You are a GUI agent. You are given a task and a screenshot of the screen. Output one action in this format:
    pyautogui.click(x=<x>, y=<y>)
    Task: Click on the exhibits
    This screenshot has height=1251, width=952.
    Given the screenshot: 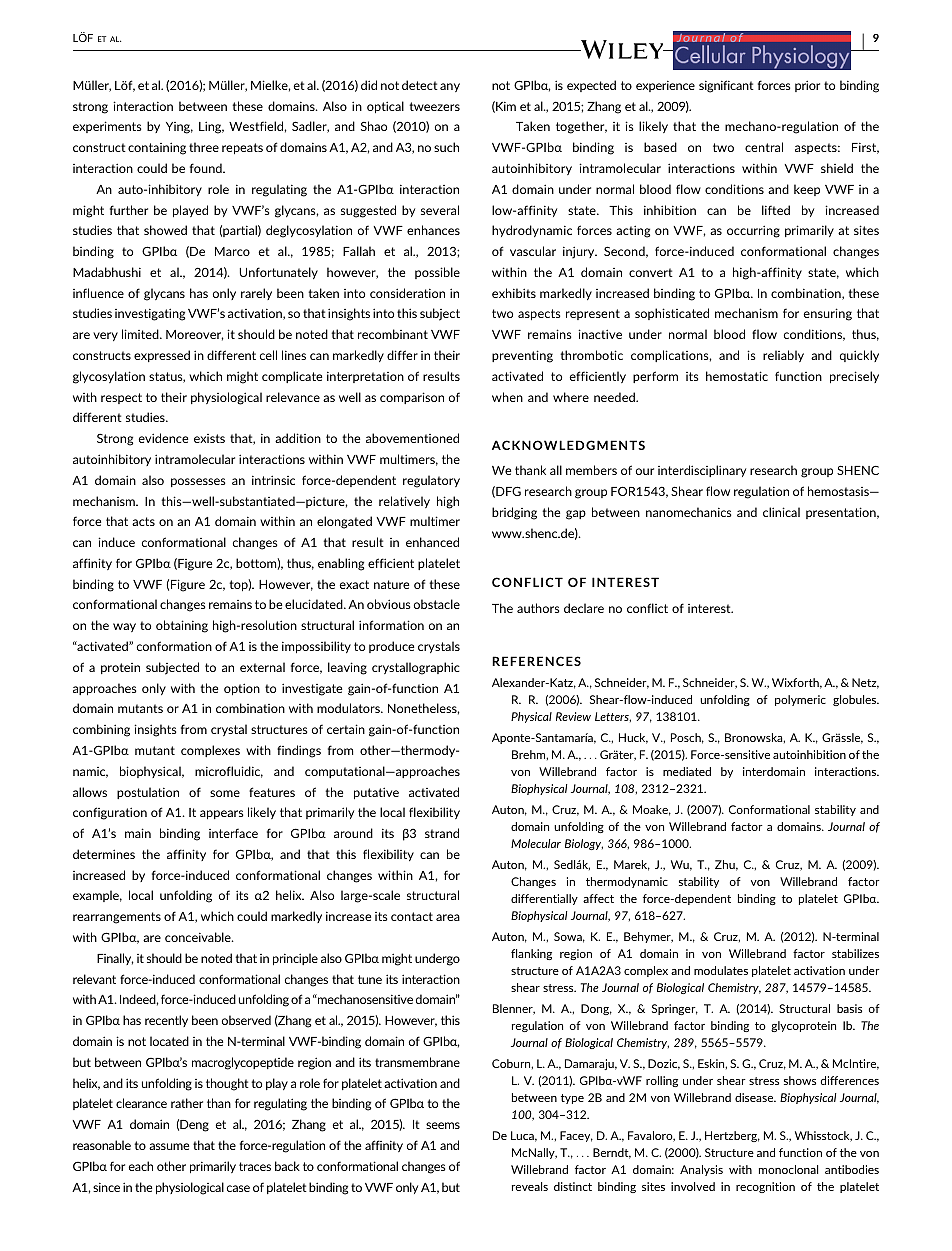 What is the action you would take?
    pyautogui.click(x=514, y=293)
